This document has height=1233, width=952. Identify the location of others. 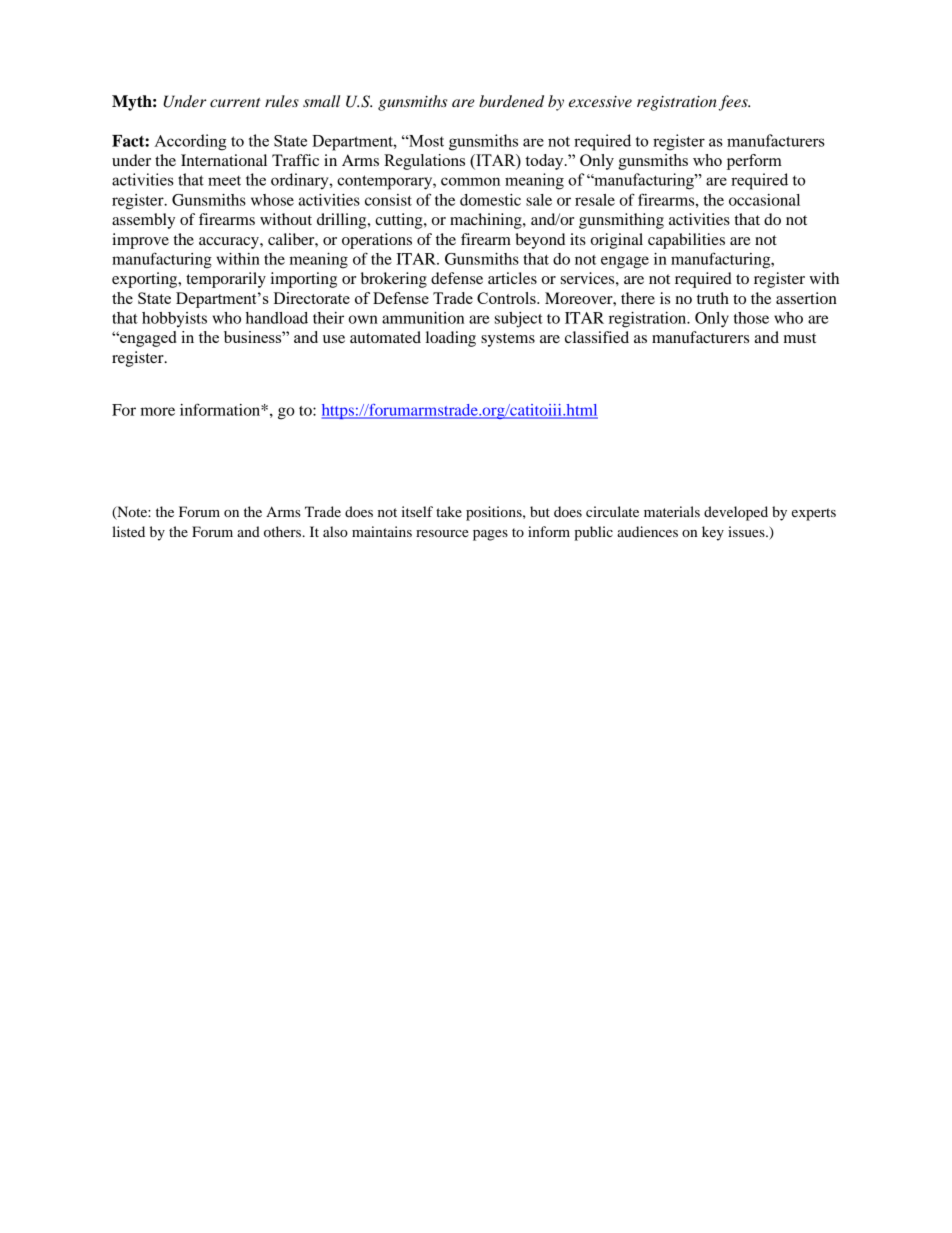
(284, 531).
